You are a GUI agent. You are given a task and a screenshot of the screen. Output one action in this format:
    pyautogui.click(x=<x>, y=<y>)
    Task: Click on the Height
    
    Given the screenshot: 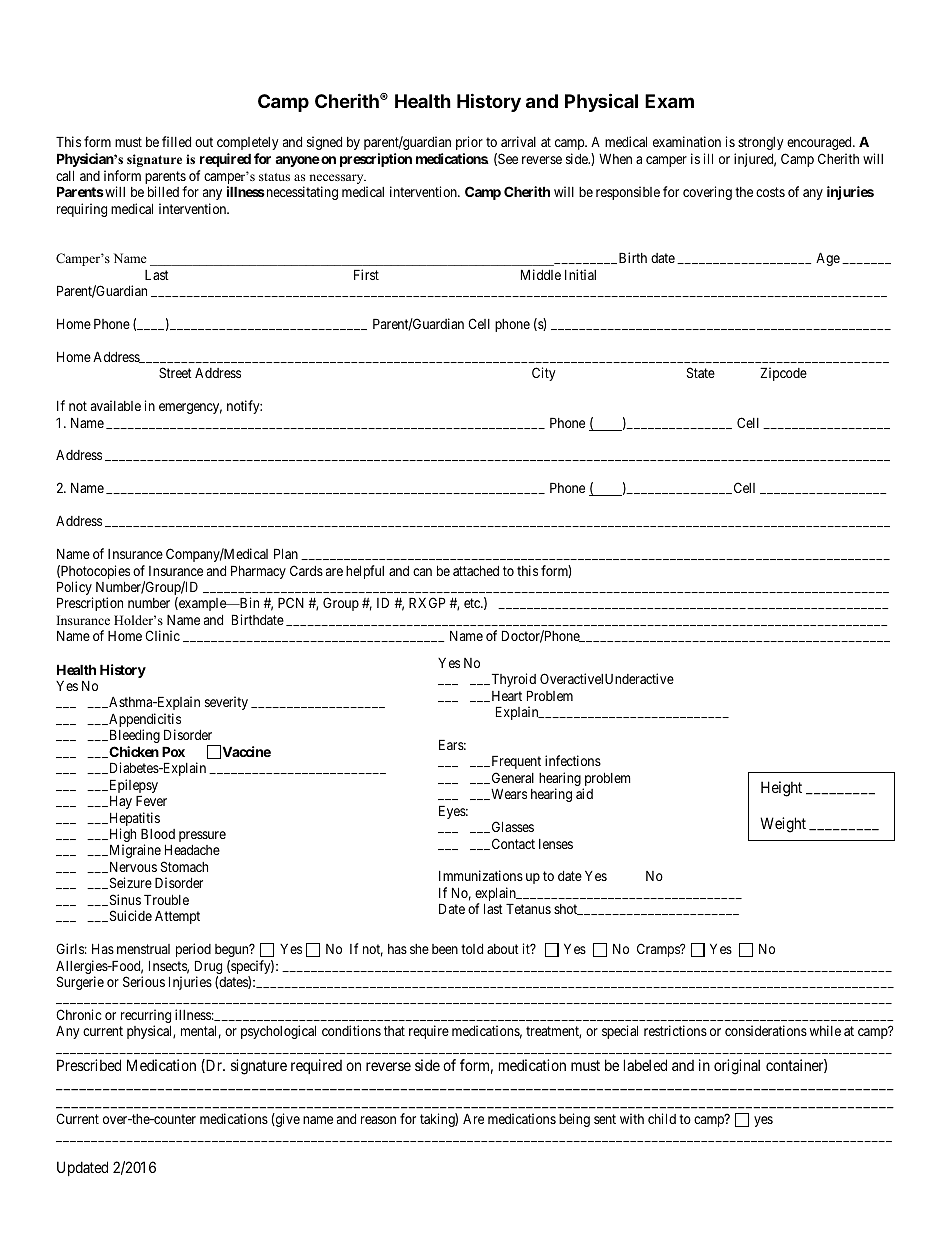 What is the action you would take?
    pyautogui.click(x=781, y=789)
